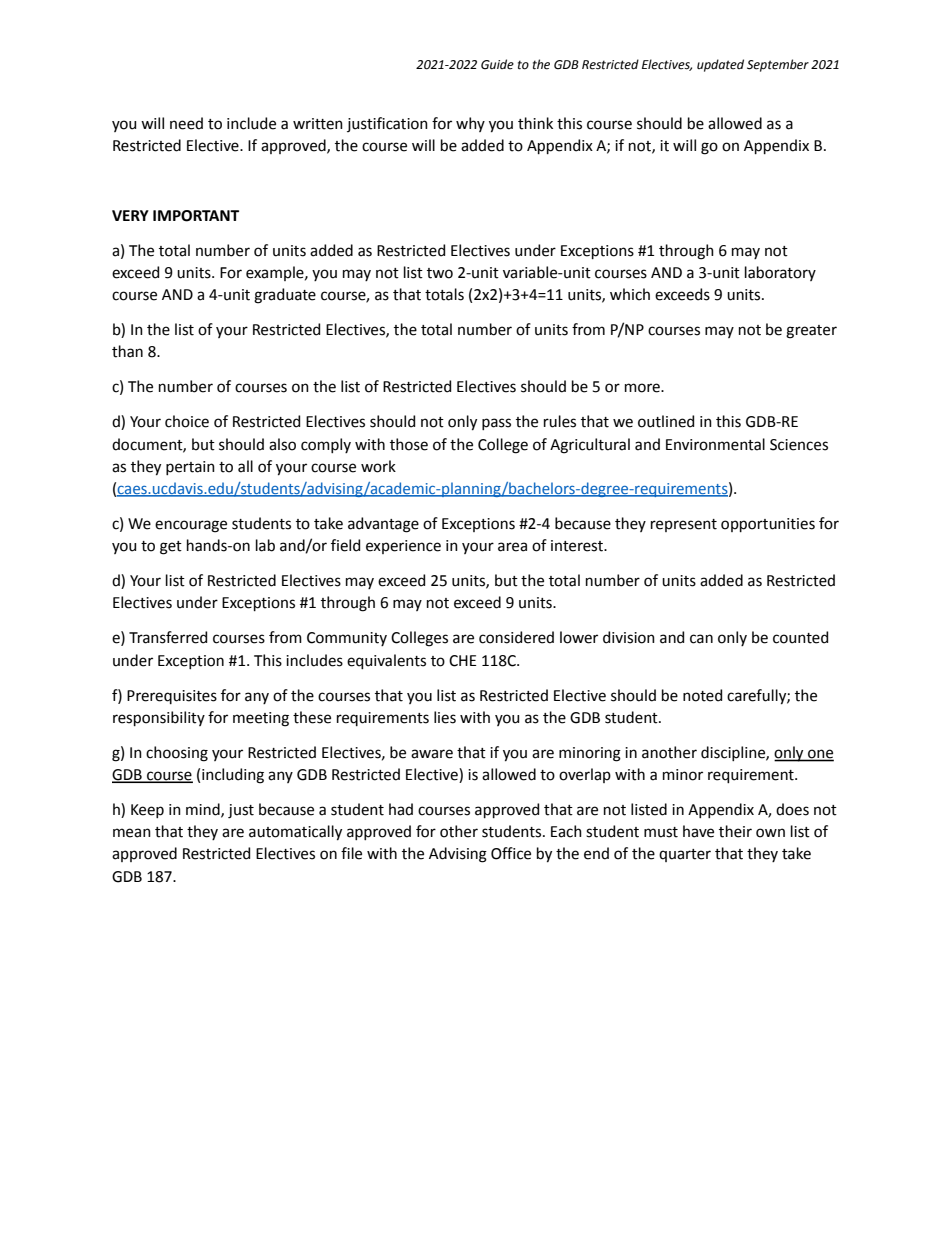  I want to click on their, so click(735, 831).
